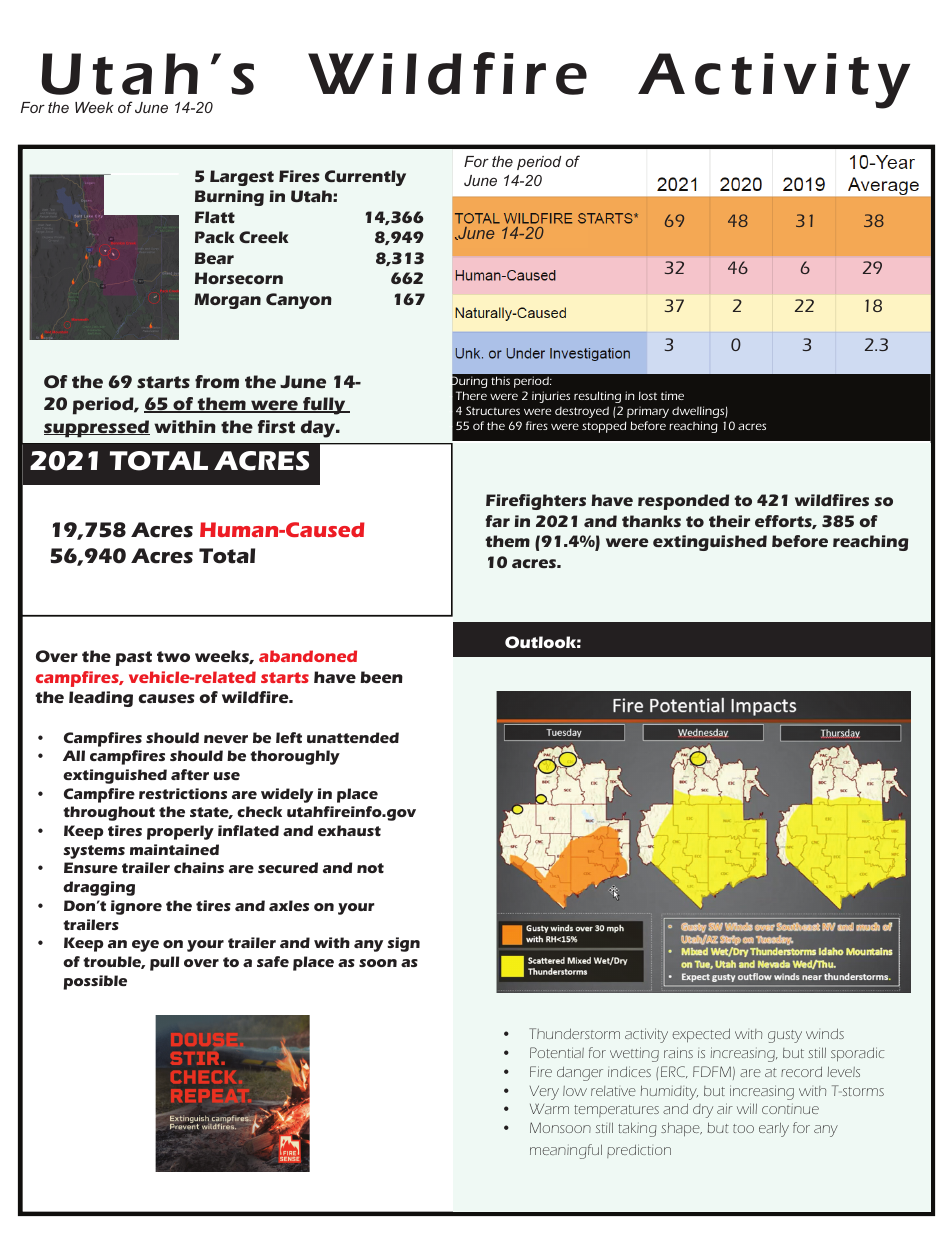 The width and height of the image is (952, 1233). What do you see at coordinates (498, 521) in the image?
I see `far` at bounding box center [498, 521].
